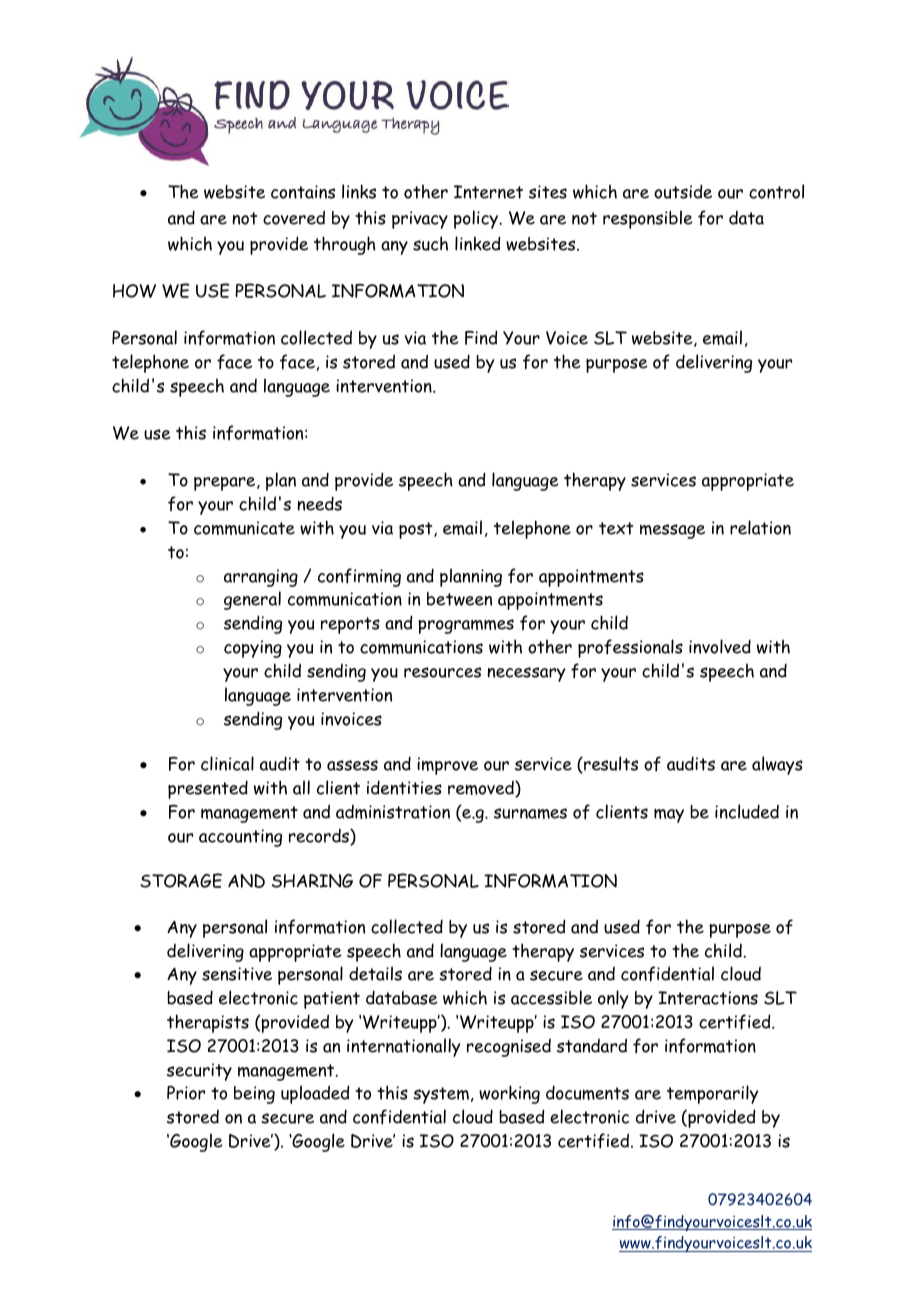  Describe the element at coordinates (375, 973) in the page. I see `details` at that location.
